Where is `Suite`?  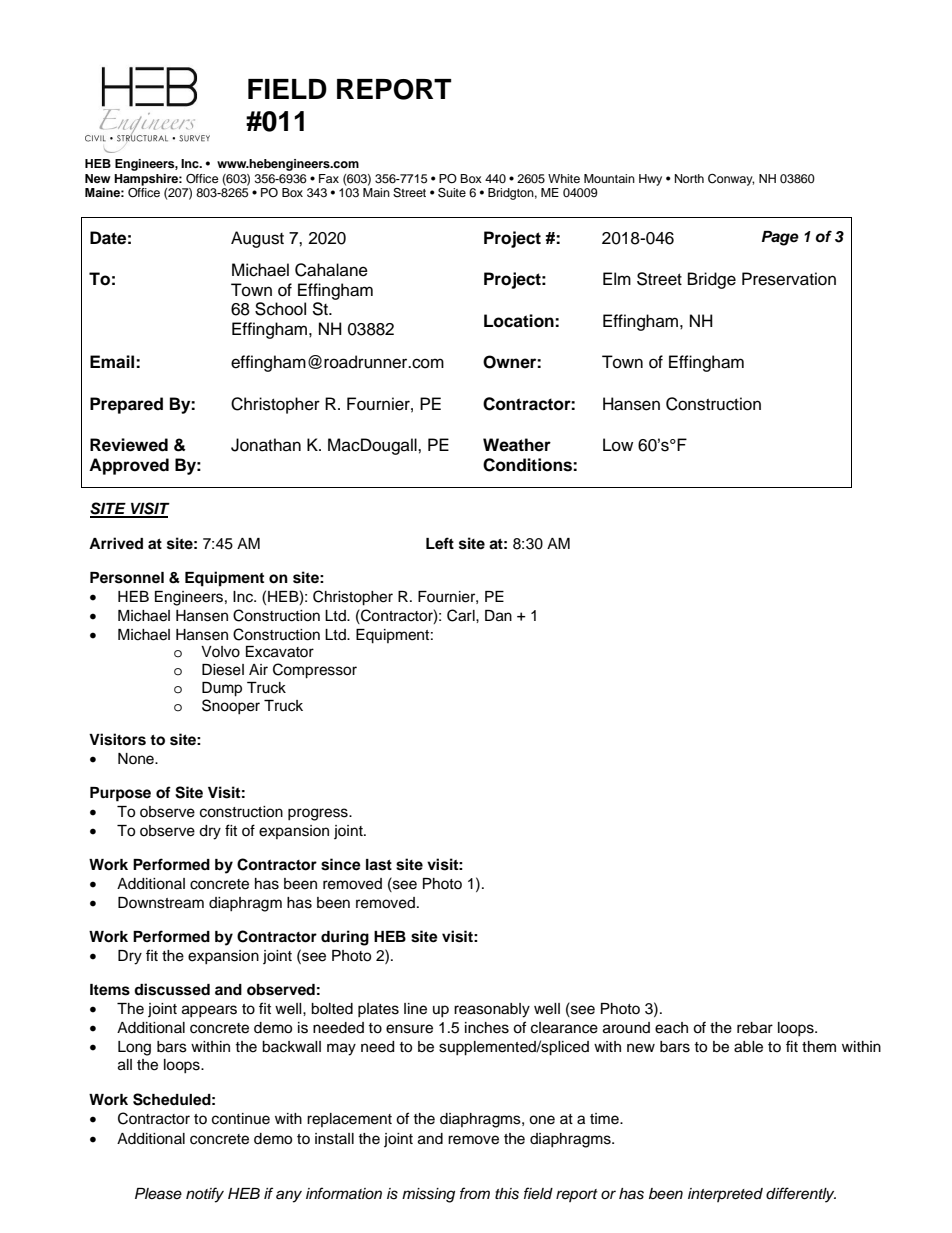 Suite is located at coordinates (452, 192).
